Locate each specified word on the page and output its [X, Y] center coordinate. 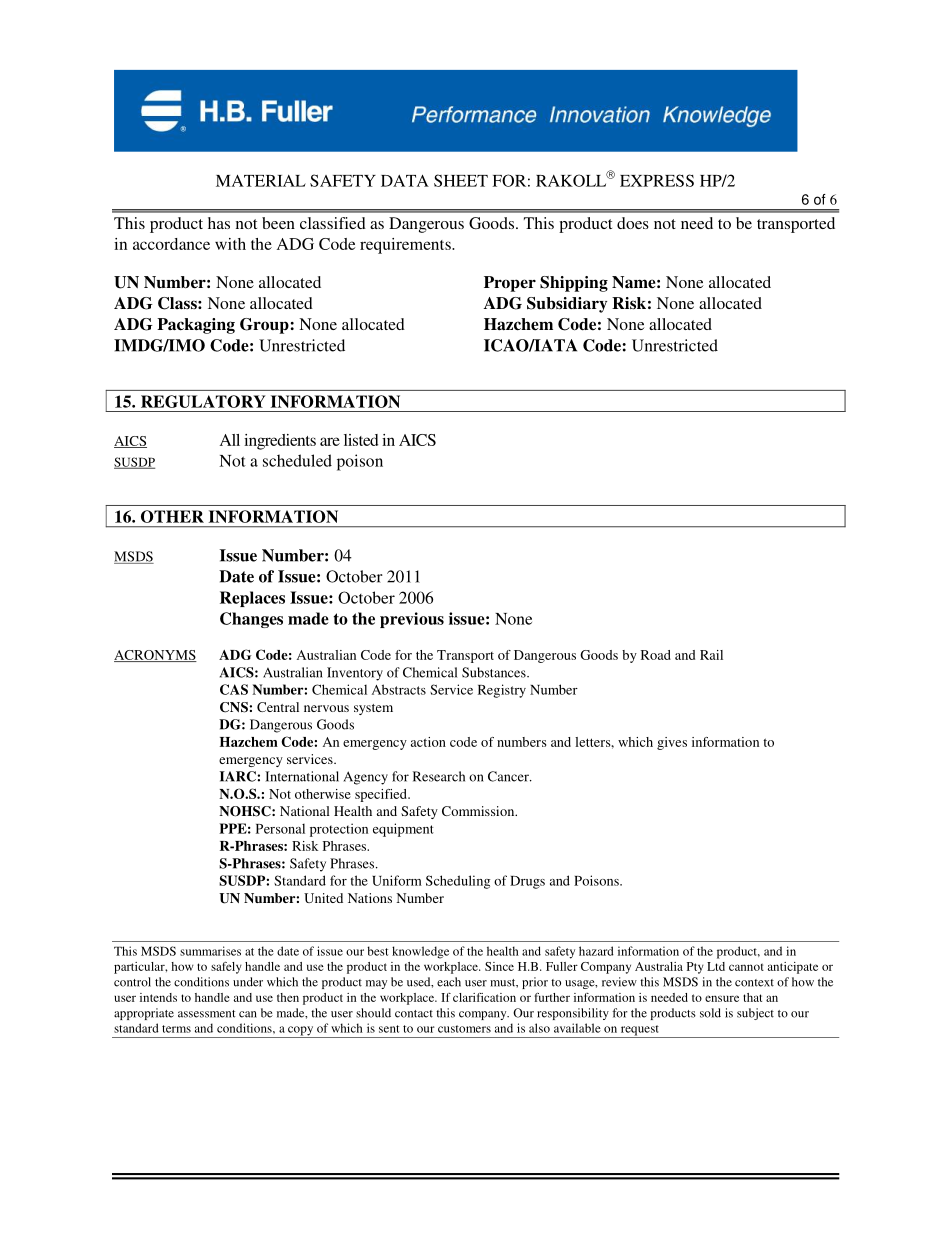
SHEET [461, 180]
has [219, 223]
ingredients [280, 442]
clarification [484, 997]
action [428, 742]
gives [672, 743]
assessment [207, 1014]
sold [710, 1013]
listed [361, 440]
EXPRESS [657, 180]
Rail [711, 655]
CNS [235, 707]
